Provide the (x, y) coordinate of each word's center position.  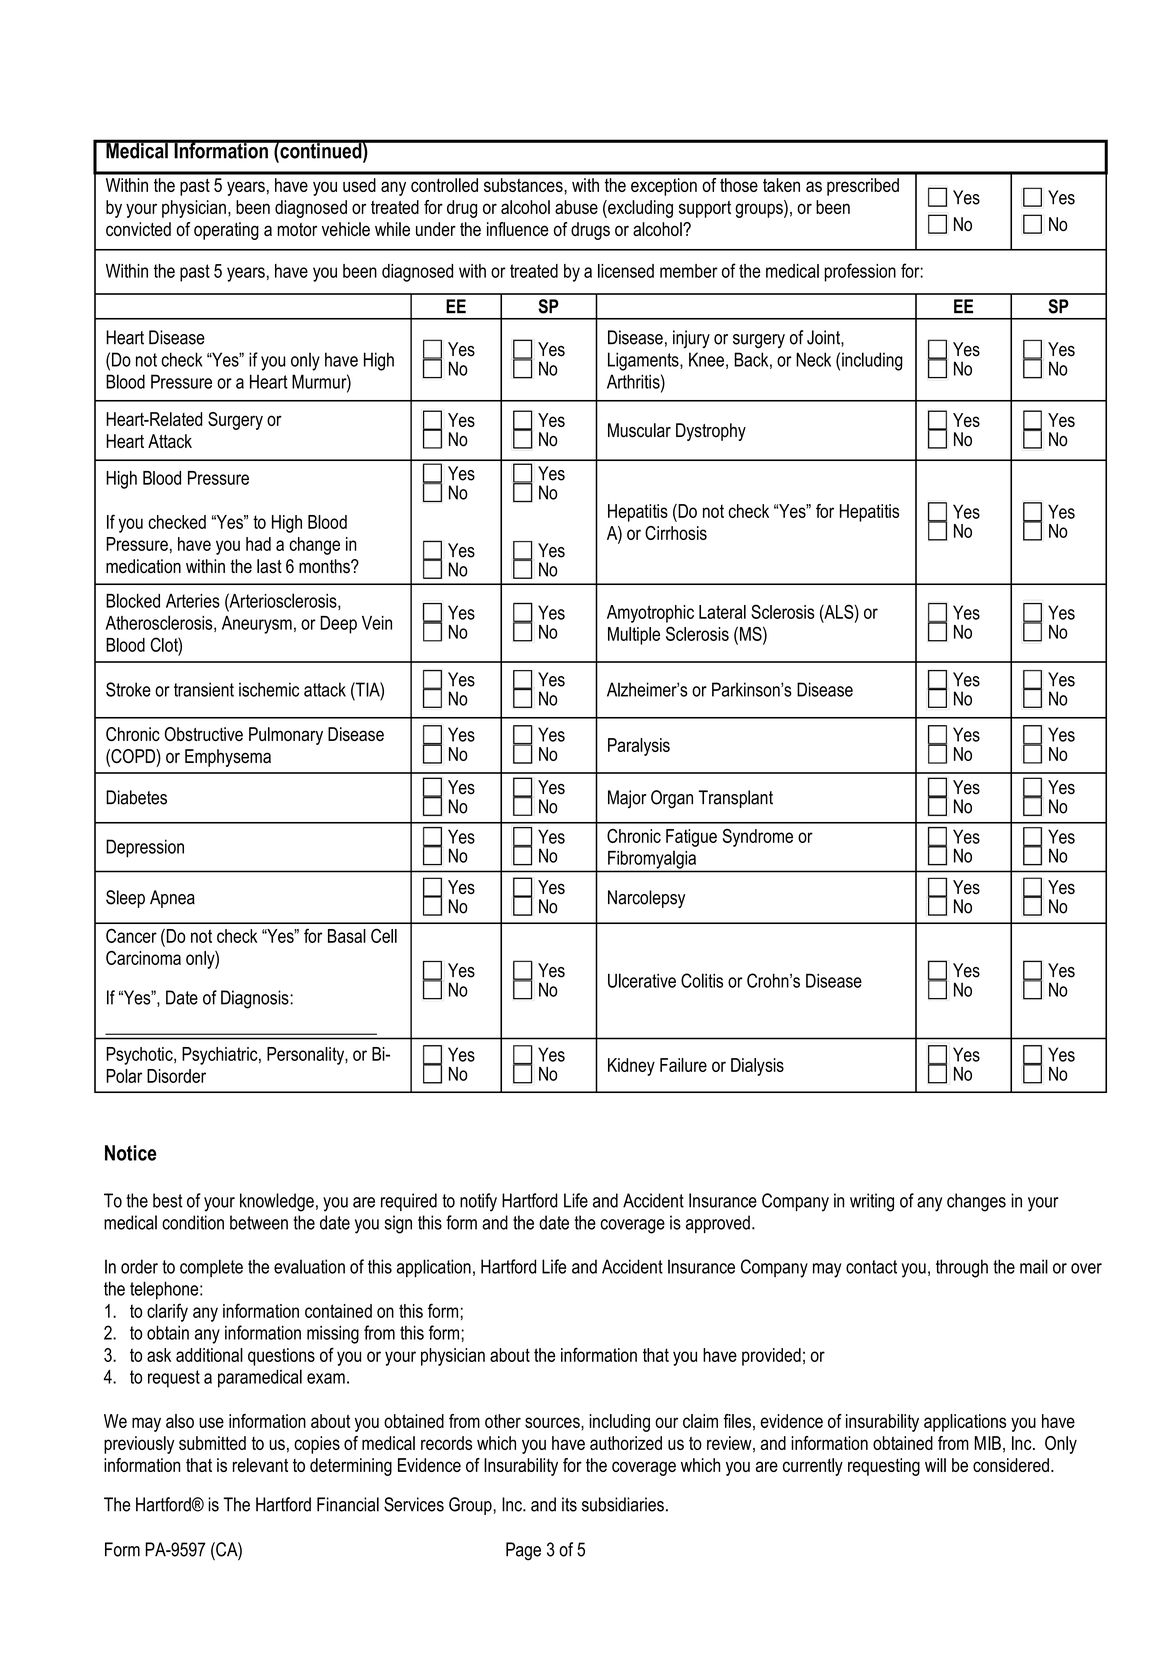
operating (226, 231)
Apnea (172, 899)
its (569, 1504)
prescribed (863, 187)
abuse (576, 207)
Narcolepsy (646, 899)
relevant (260, 1465)
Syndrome (758, 838)
